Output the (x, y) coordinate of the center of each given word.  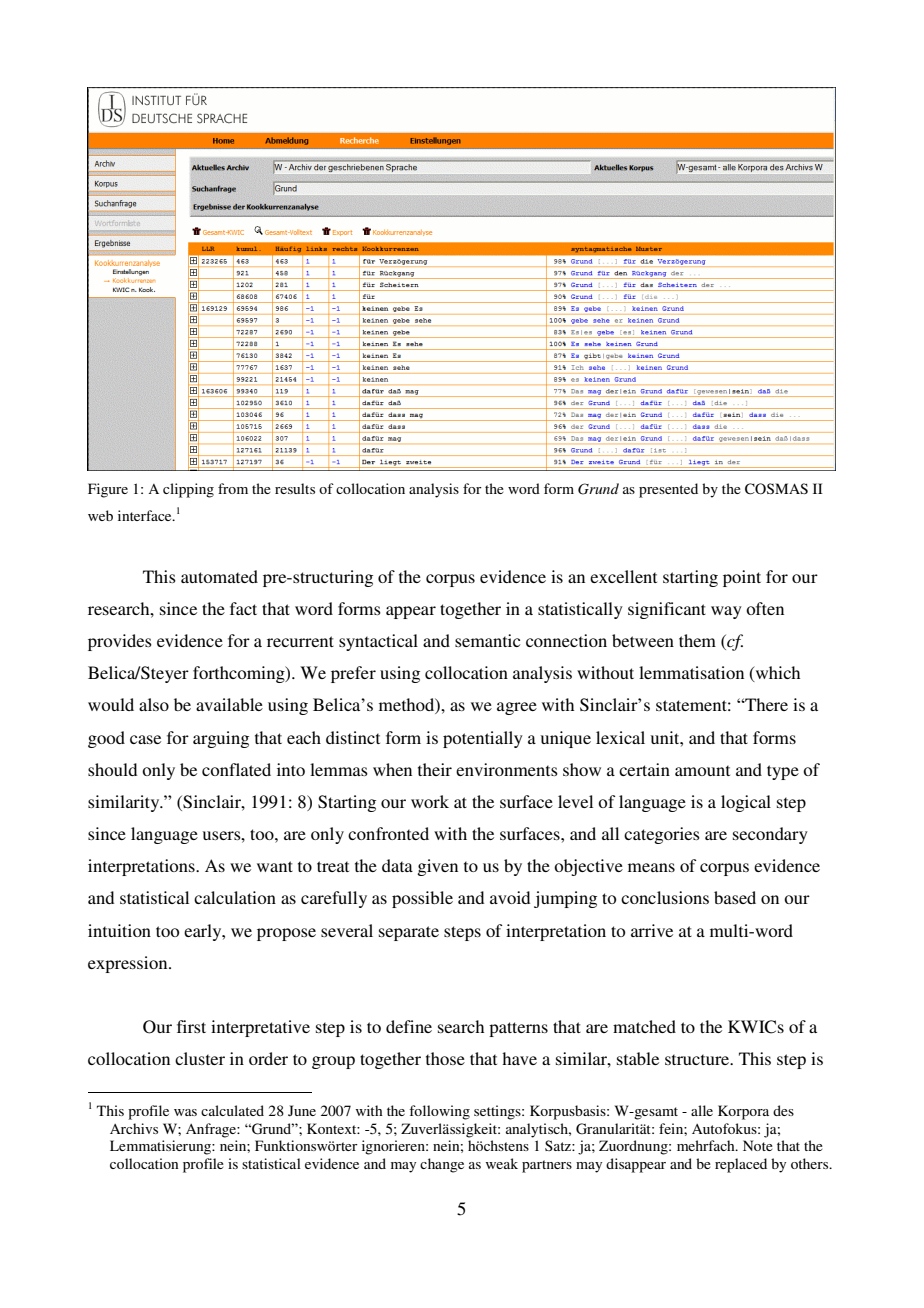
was (185, 1112)
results (295, 488)
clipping (188, 490)
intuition (119, 930)
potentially (483, 739)
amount (702, 770)
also (154, 704)
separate (409, 933)
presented (668, 490)
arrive (652, 930)
